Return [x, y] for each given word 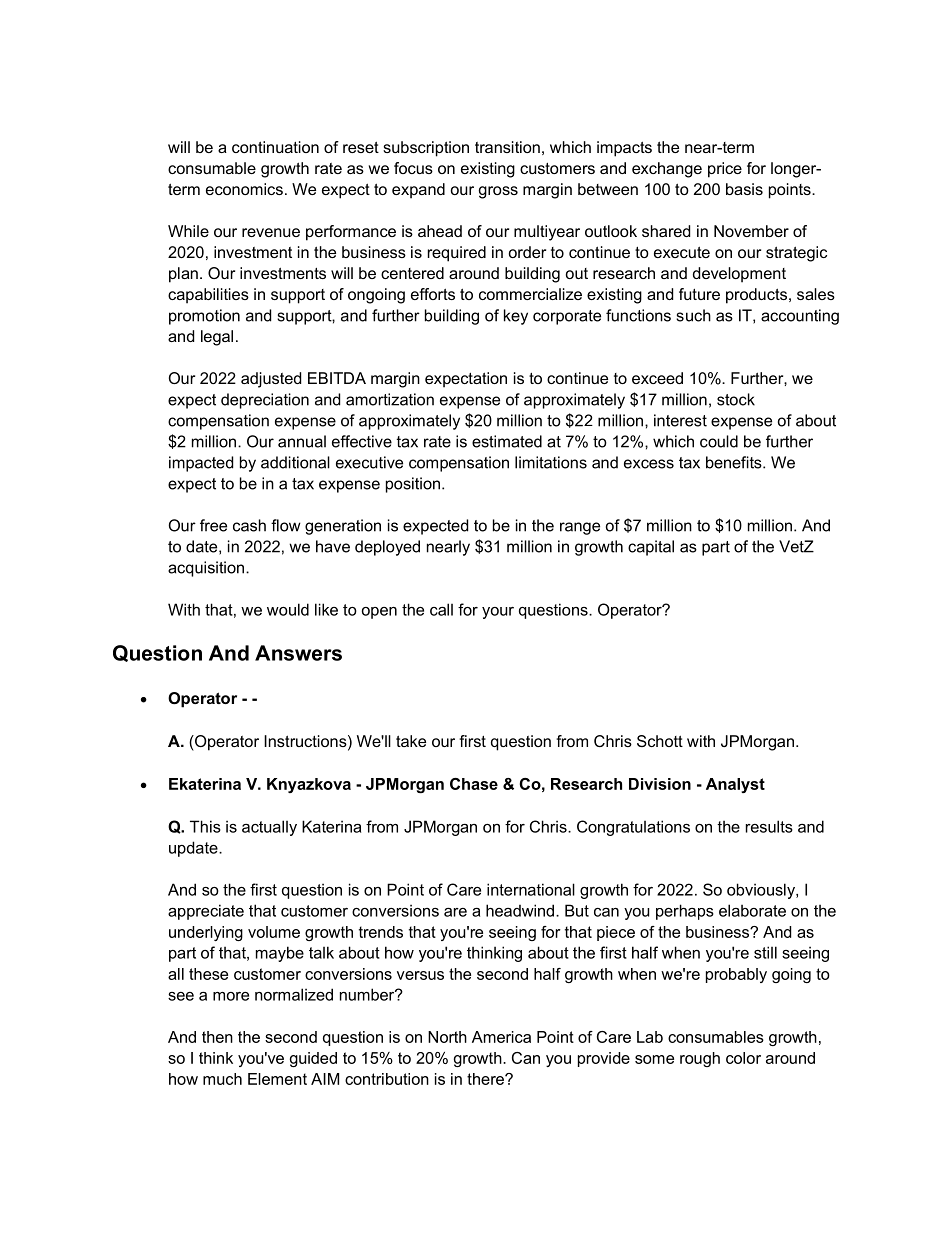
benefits [735, 462]
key [516, 317]
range [580, 528]
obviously [762, 891]
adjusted [271, 380]
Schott [660, 741]
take [411, 741]
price [725, 170]
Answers [298, 653]
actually [269, 828]
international [531, 889]
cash [249, 525]
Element [277, 1079]
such [693, 315]
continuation [275, 147]
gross [498, 192]
